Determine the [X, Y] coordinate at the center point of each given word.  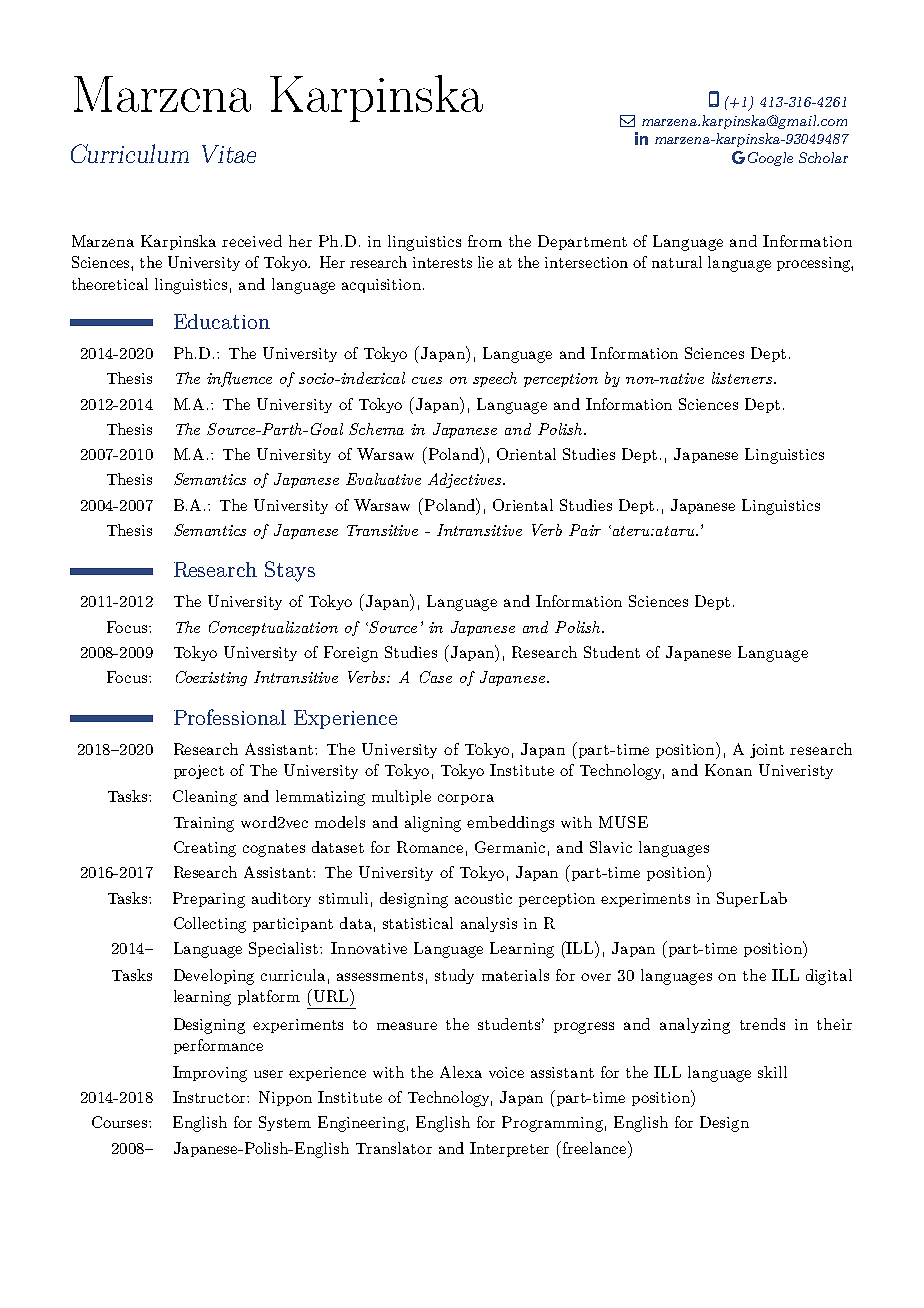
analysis [489, 924]
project [199, 772]
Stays [290, 571]
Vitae [229, 154]
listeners [743, 378]
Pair [585, 530]
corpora [466, 799]
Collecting [210, 925]
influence [239, 379]
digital [829, 977]
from [485, 241]
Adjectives [466, 480]
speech [495, 379]
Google [770, 159]
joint [767, 751]
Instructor [210, 1097]
